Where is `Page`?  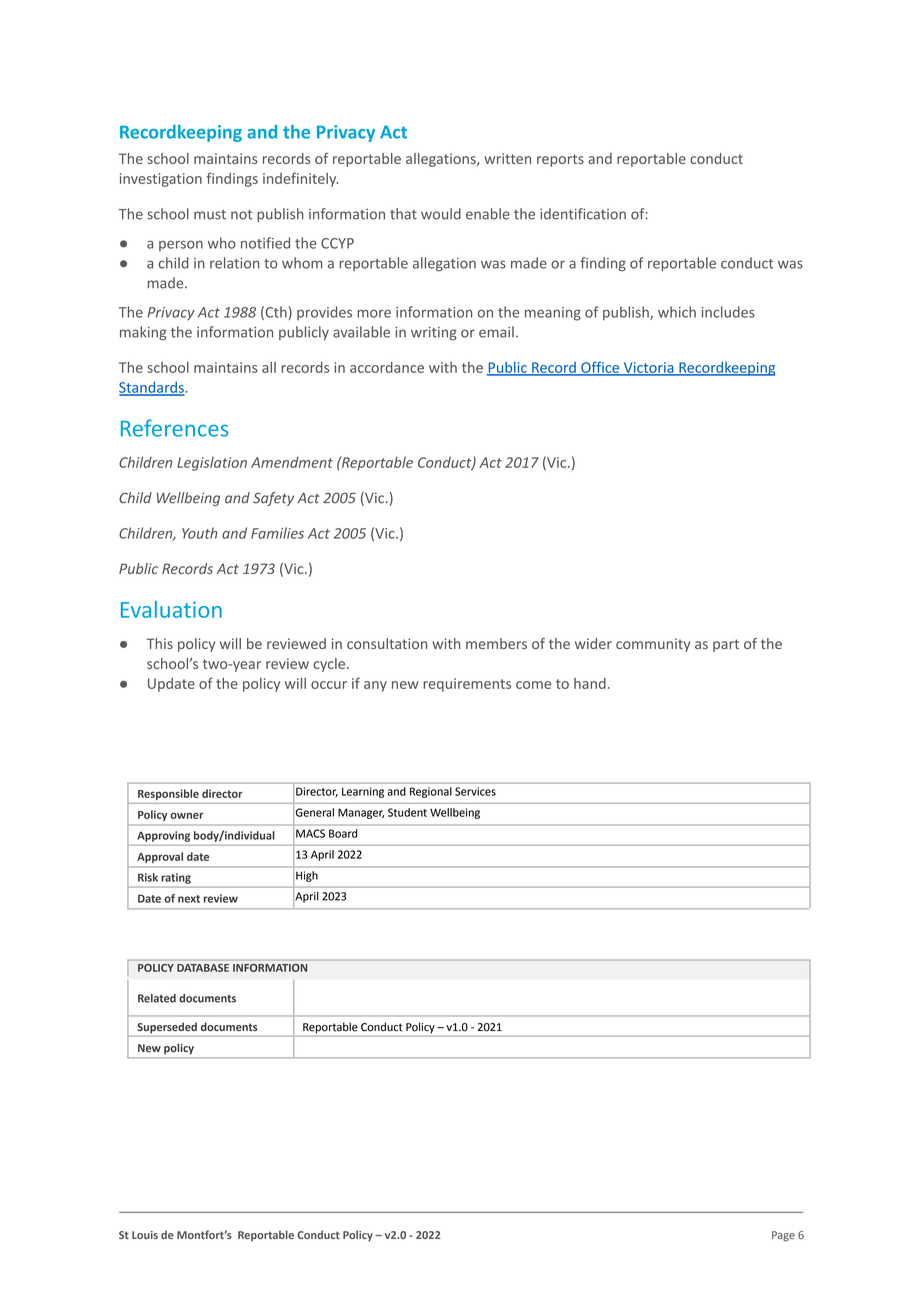
Page is located at coordinates (783, 1236).
